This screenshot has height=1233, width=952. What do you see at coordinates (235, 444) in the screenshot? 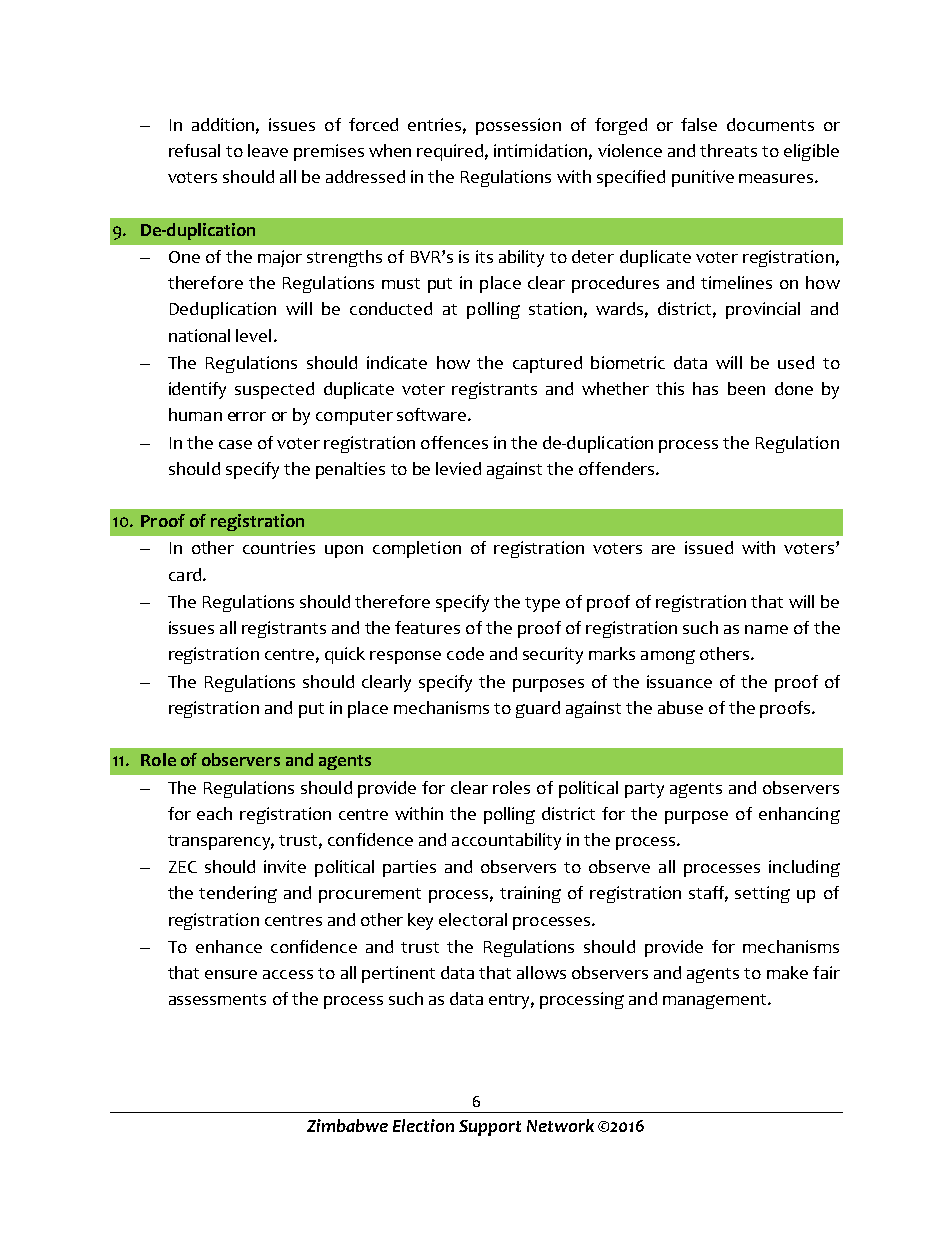
I see `case` at bounding box center [235, 444].
